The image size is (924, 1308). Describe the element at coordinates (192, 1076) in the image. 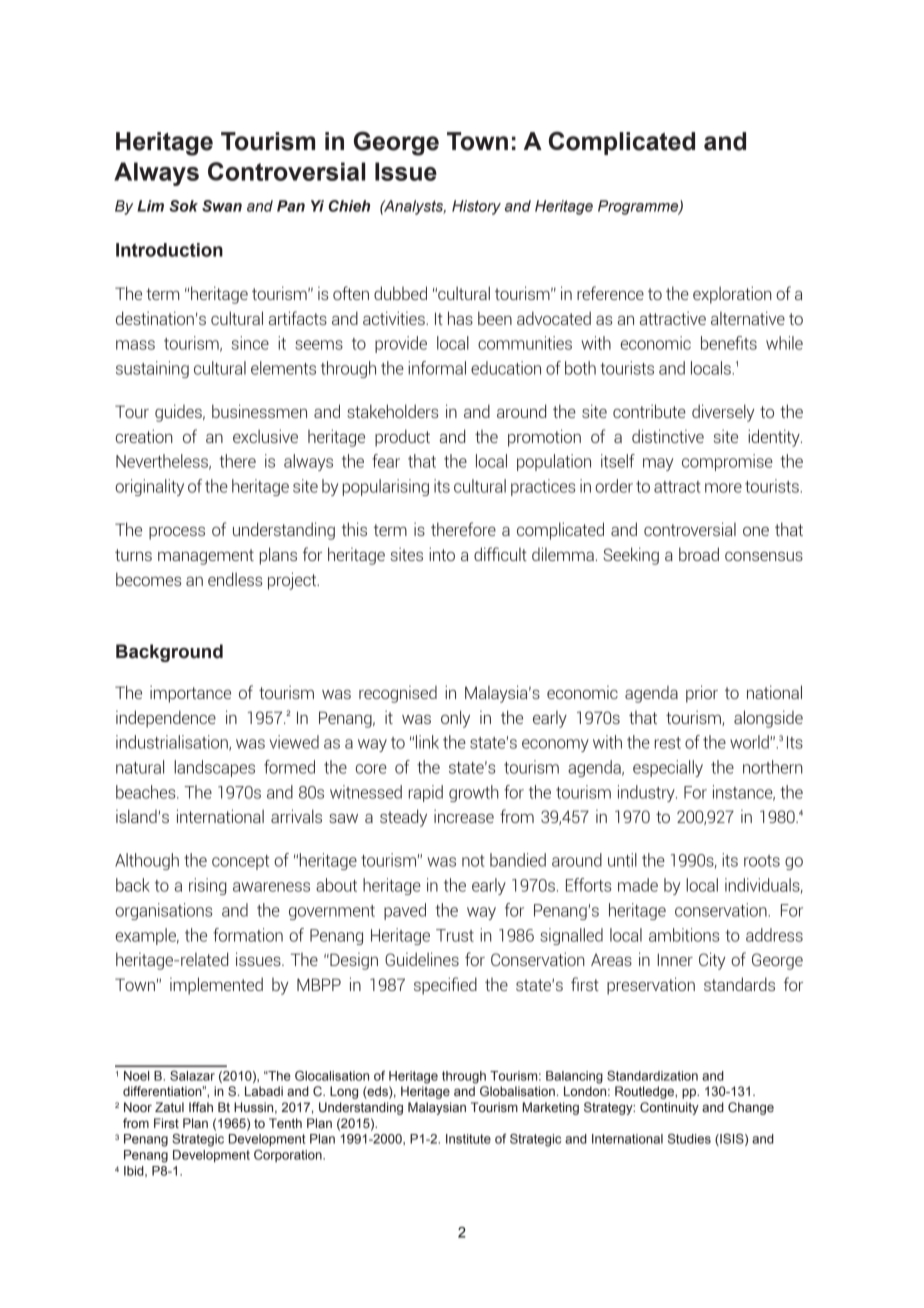

I see `Salazar` at that location.
